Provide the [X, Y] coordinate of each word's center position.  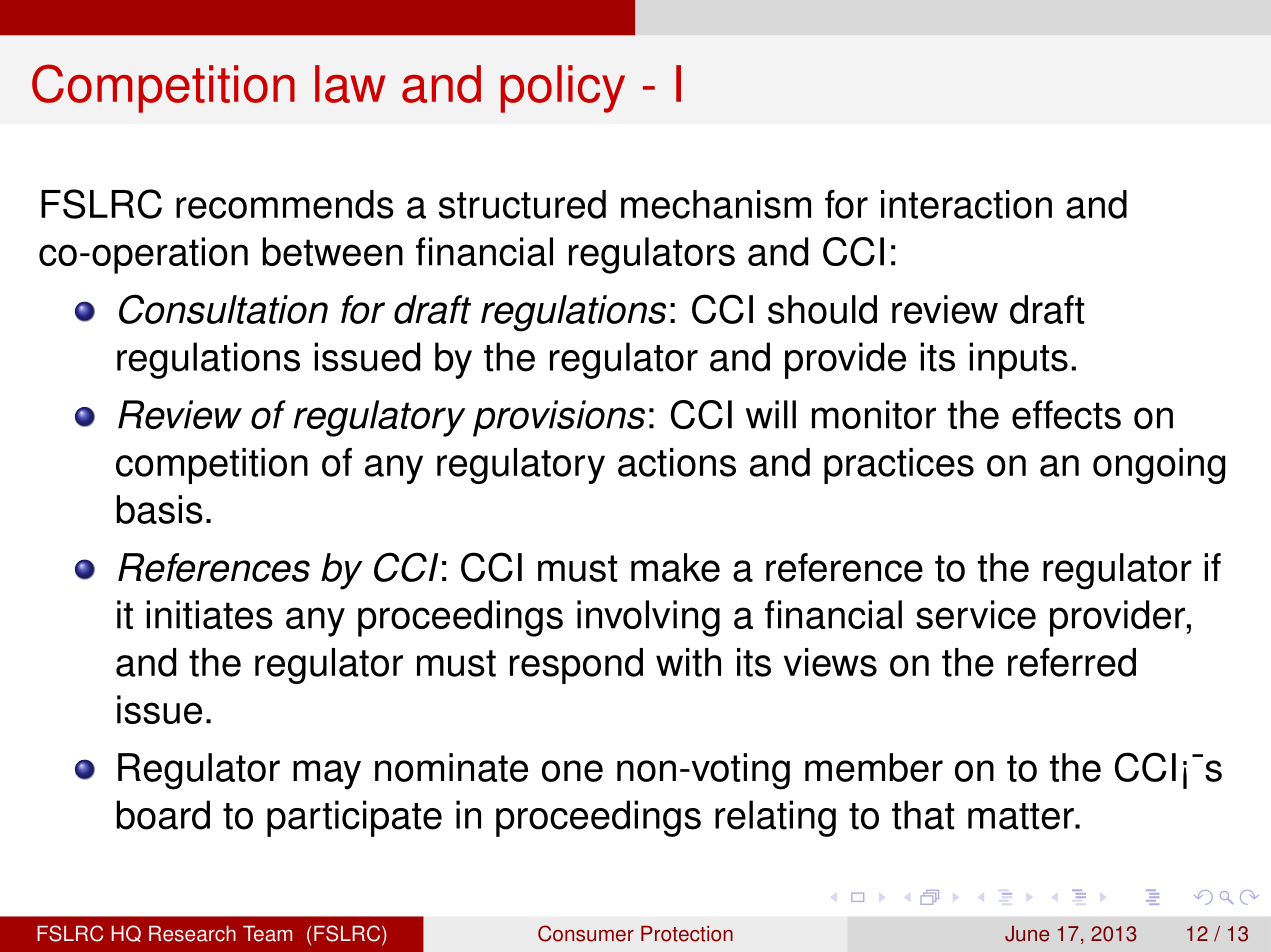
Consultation [223, 309]
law [350, 84]
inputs [1018, 360]
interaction [966, 204]
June [1027, 934]
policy [562, 89]
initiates [209, 614]
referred [1072, 662]
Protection [687, 934]
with [688, 662]
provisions [559, 418]
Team [267, 934]
